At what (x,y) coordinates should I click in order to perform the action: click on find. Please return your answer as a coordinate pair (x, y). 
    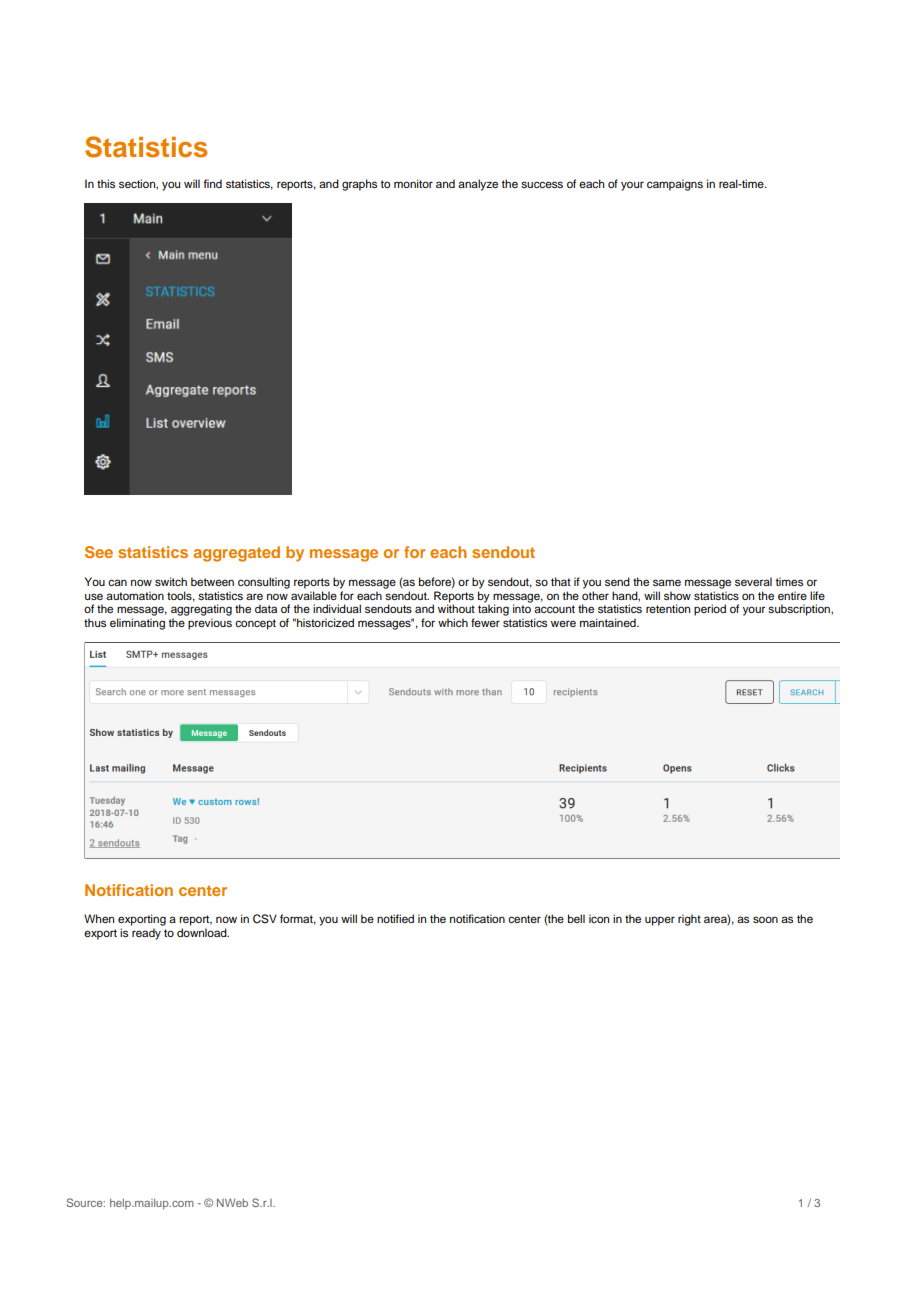
    Looking at the image, I should click on (212, 183).
